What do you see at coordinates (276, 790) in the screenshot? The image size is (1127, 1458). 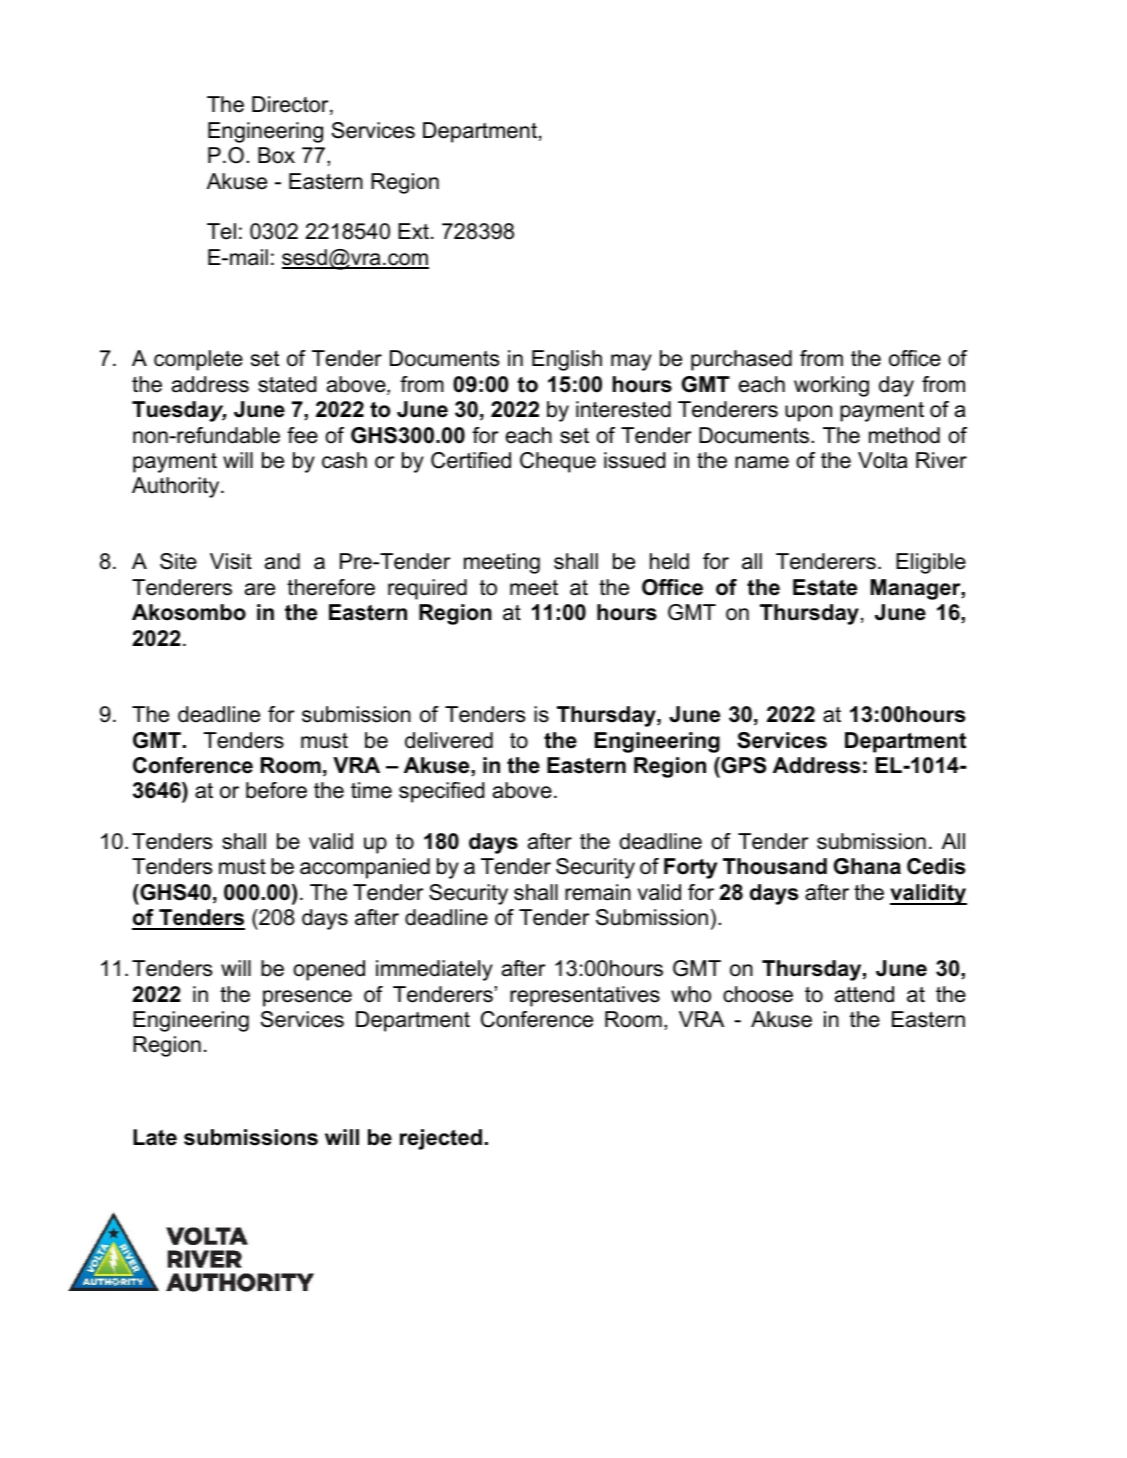 I see `before` at bounding box center [276, 790].
